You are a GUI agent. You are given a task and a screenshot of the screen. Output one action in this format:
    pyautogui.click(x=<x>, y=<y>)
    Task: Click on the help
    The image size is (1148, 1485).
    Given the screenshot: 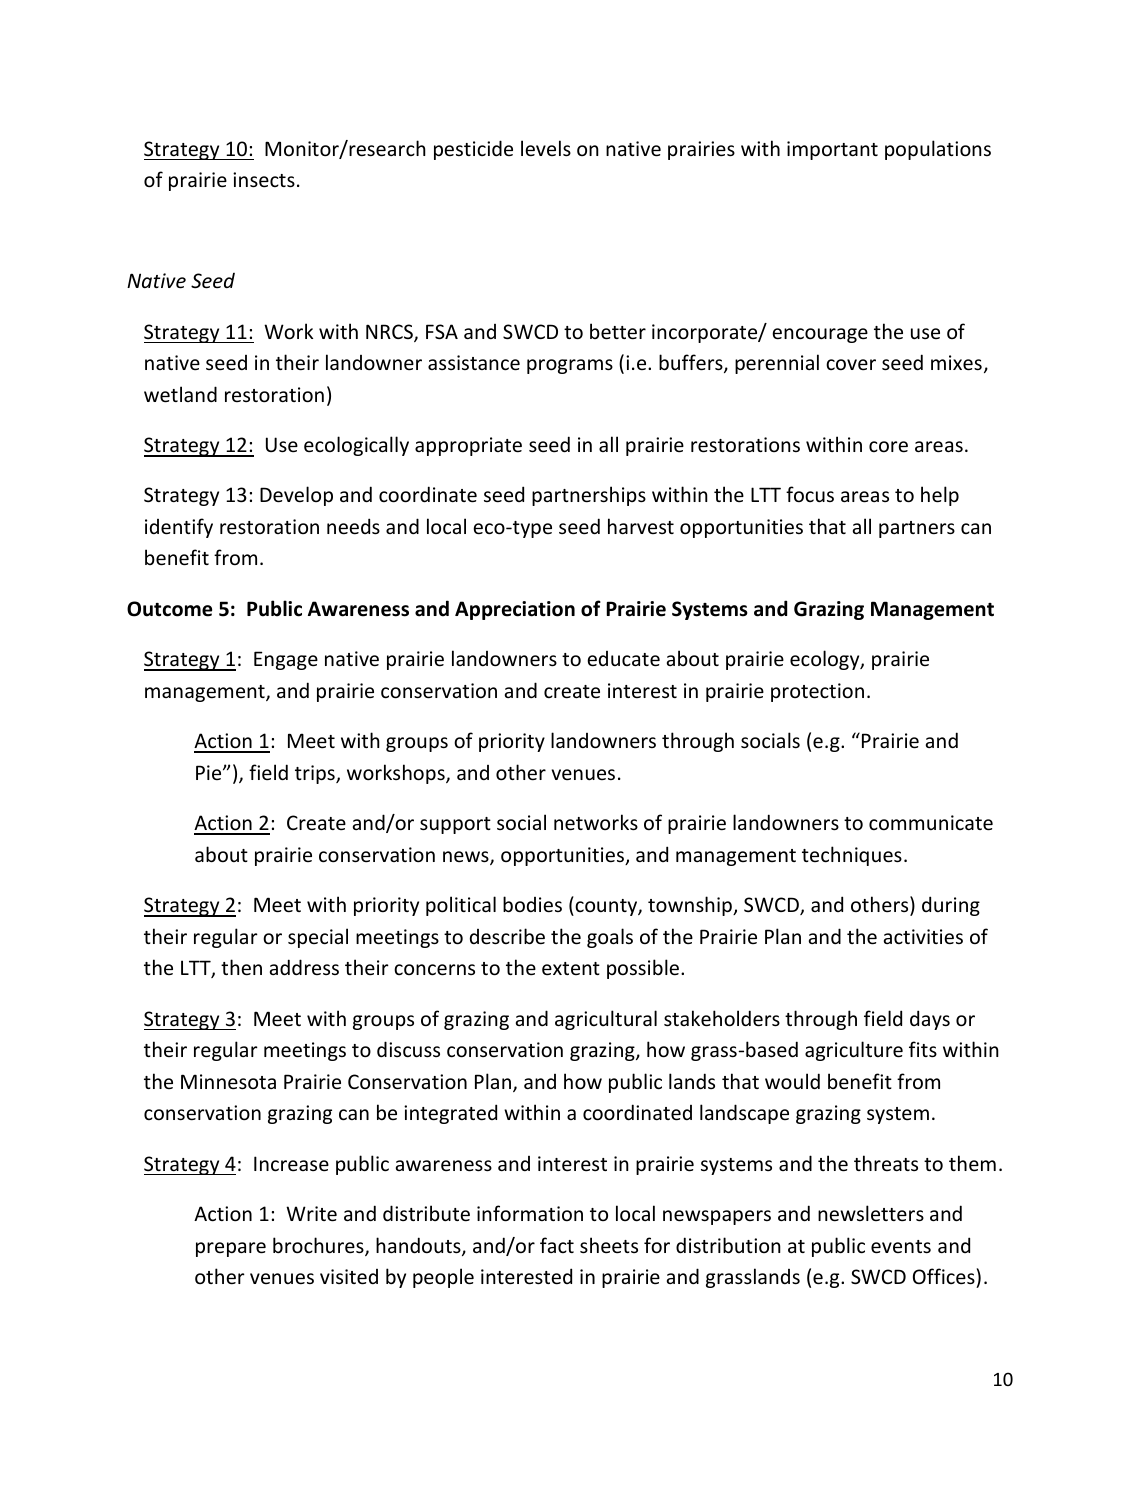 What is the action you would take?
    pyautogui.click(x=940, y=496)
